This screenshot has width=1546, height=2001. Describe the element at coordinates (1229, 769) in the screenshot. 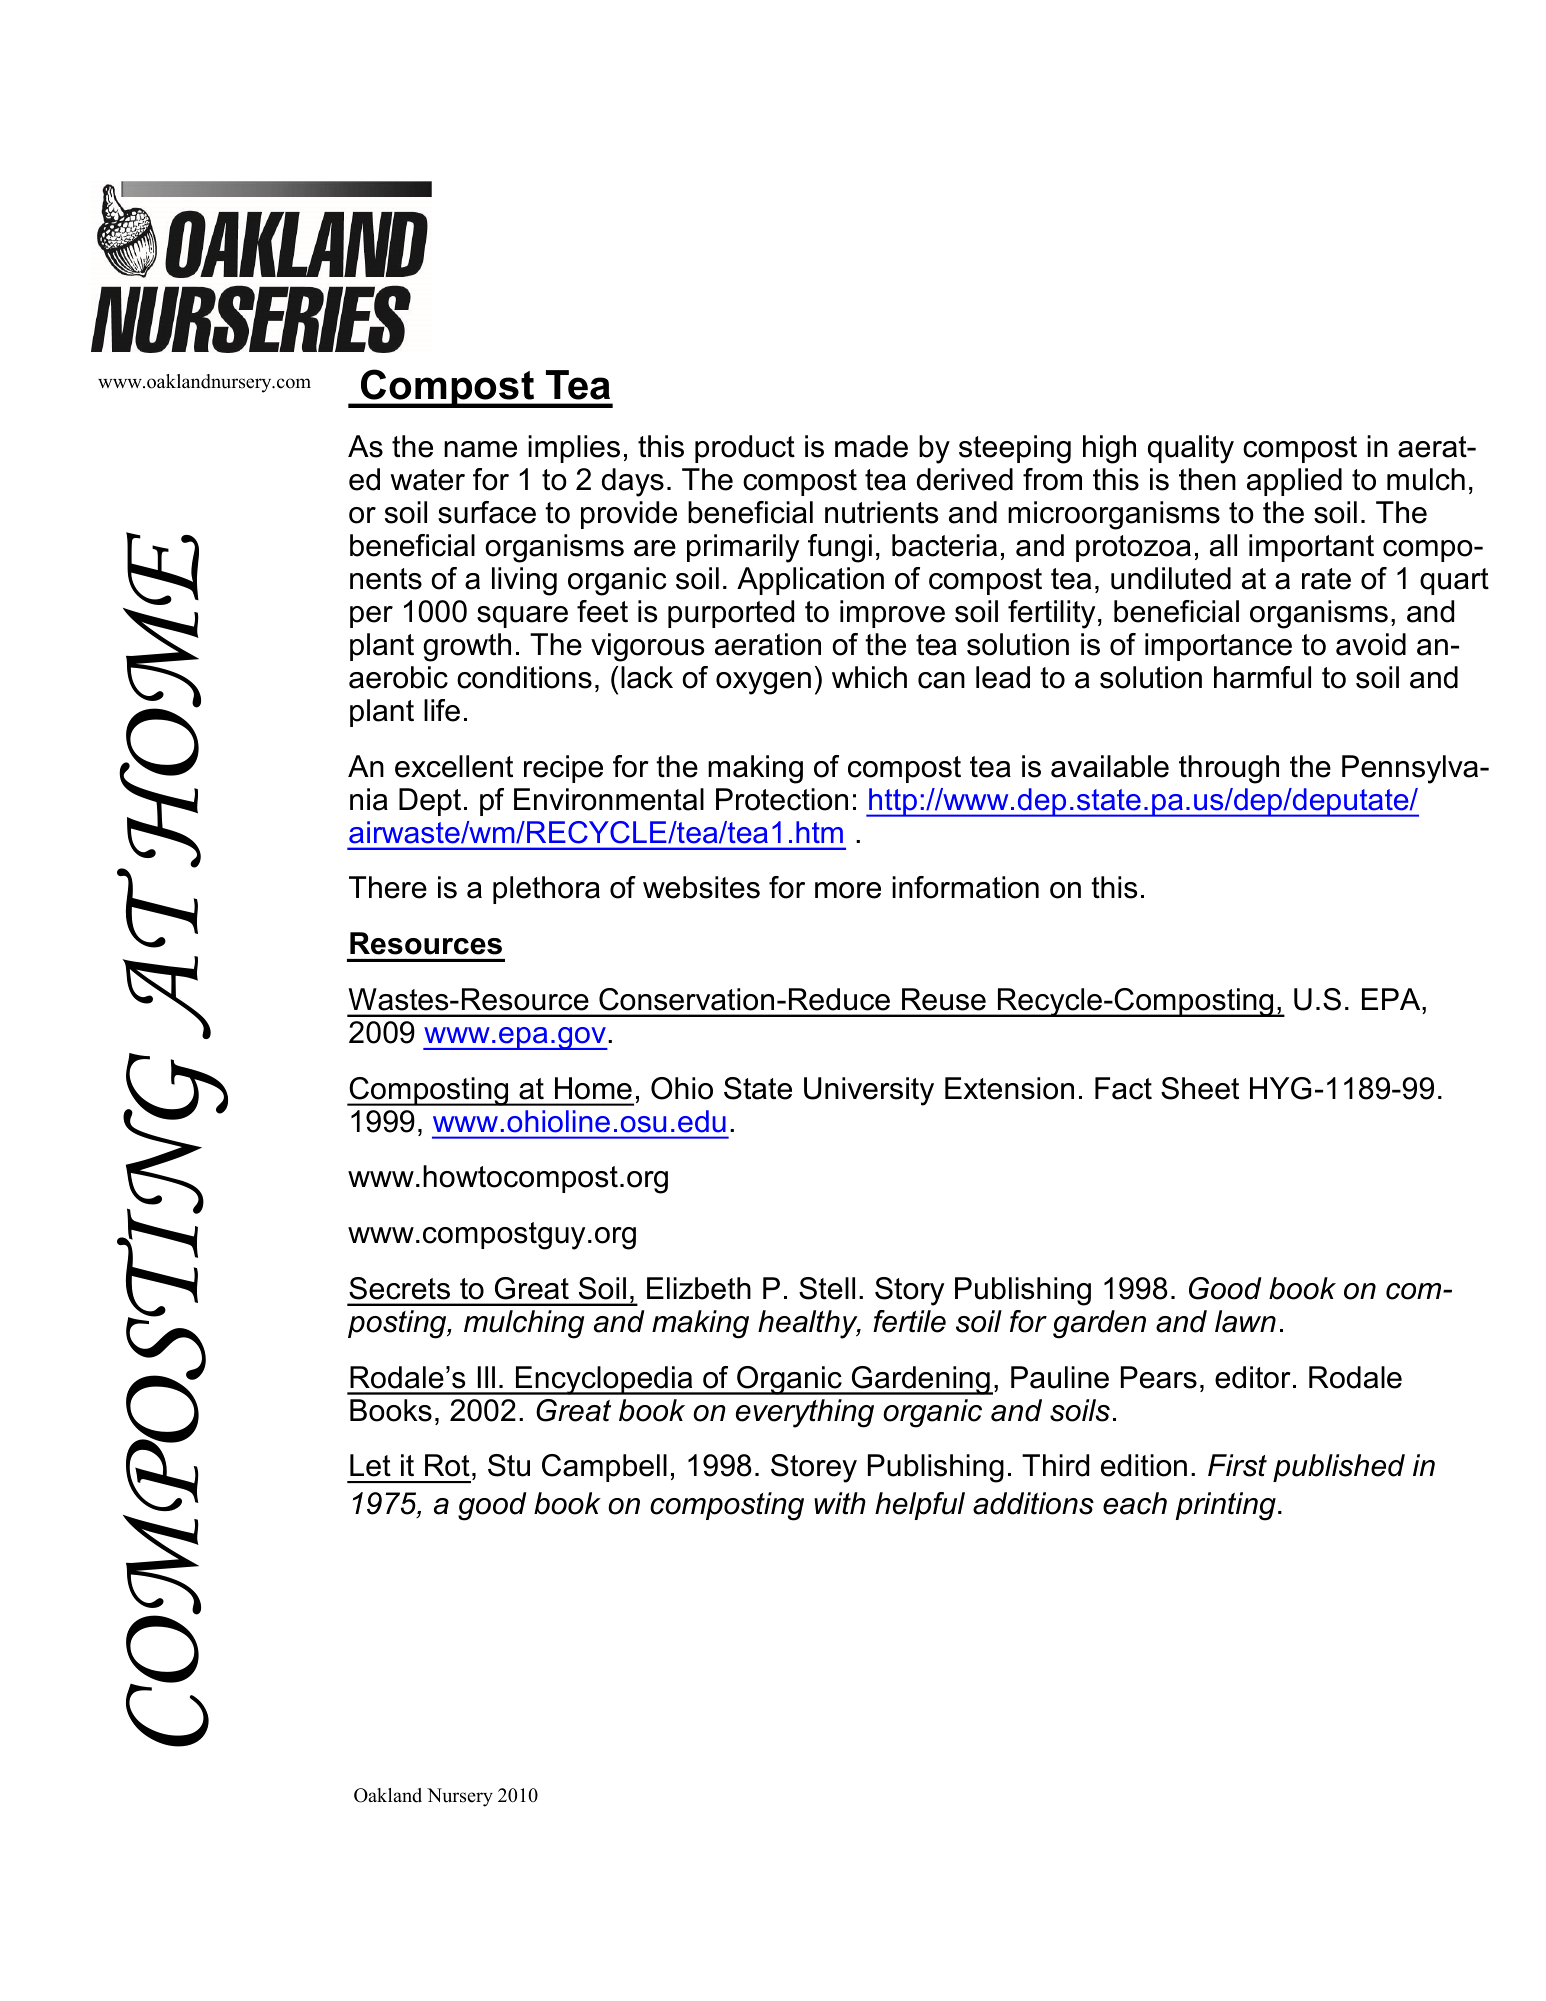

I see `through` at that location.
